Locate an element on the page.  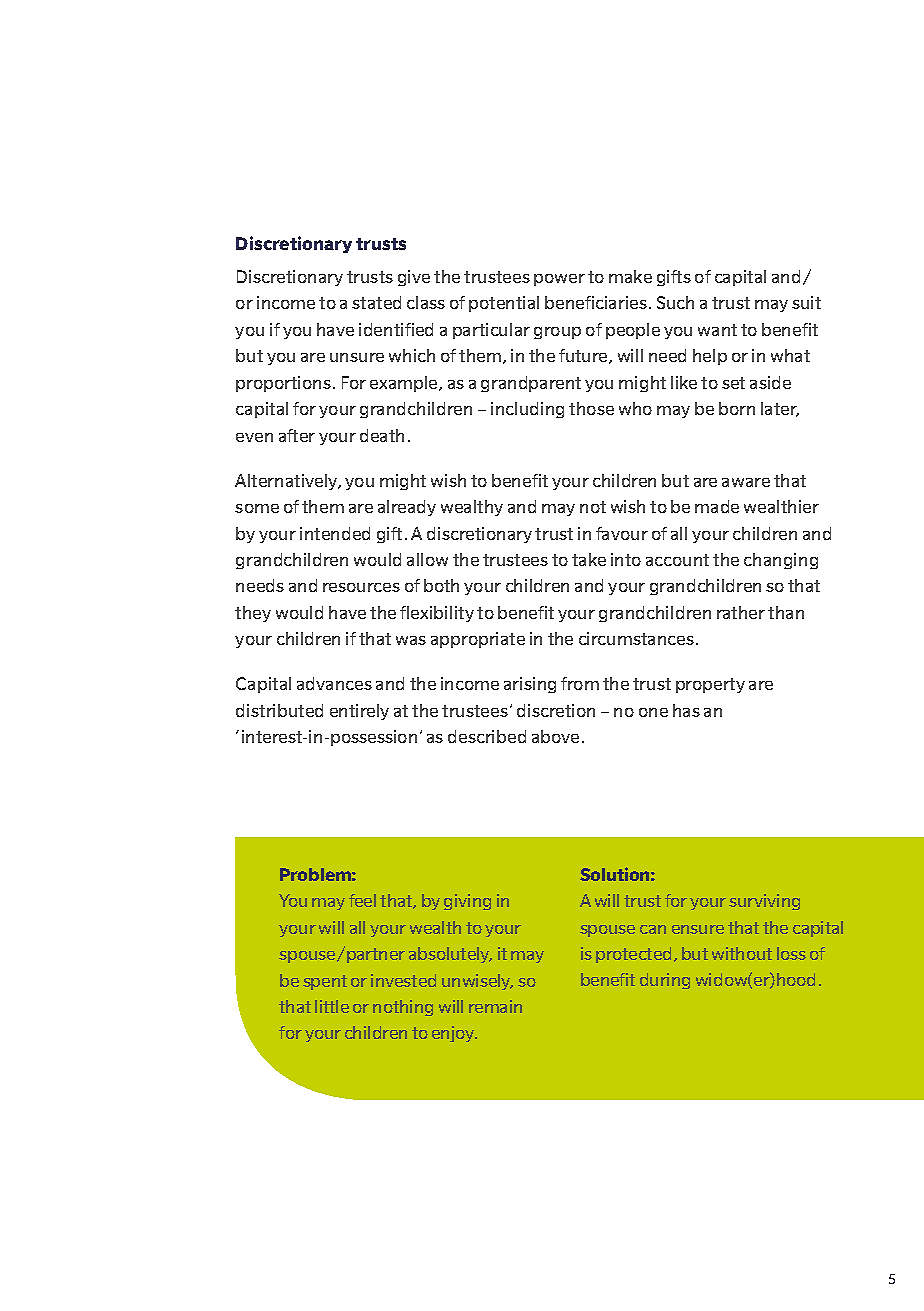
little is located at coordinates (332, 1006).
